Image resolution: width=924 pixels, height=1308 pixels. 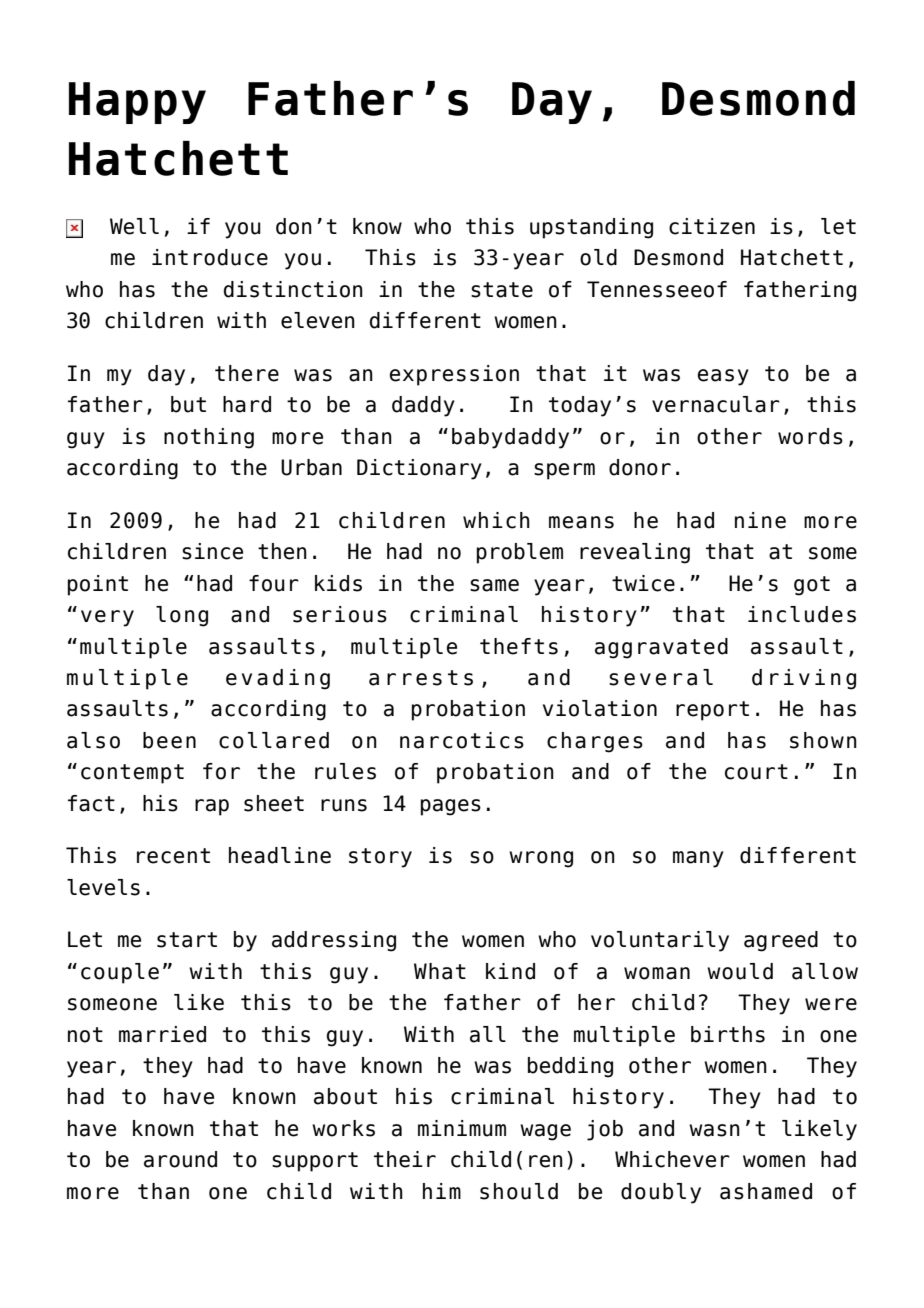 What do you see at coordinates (180, 1159) in the page?
I see `around` at bounding box center [180, 1159].
